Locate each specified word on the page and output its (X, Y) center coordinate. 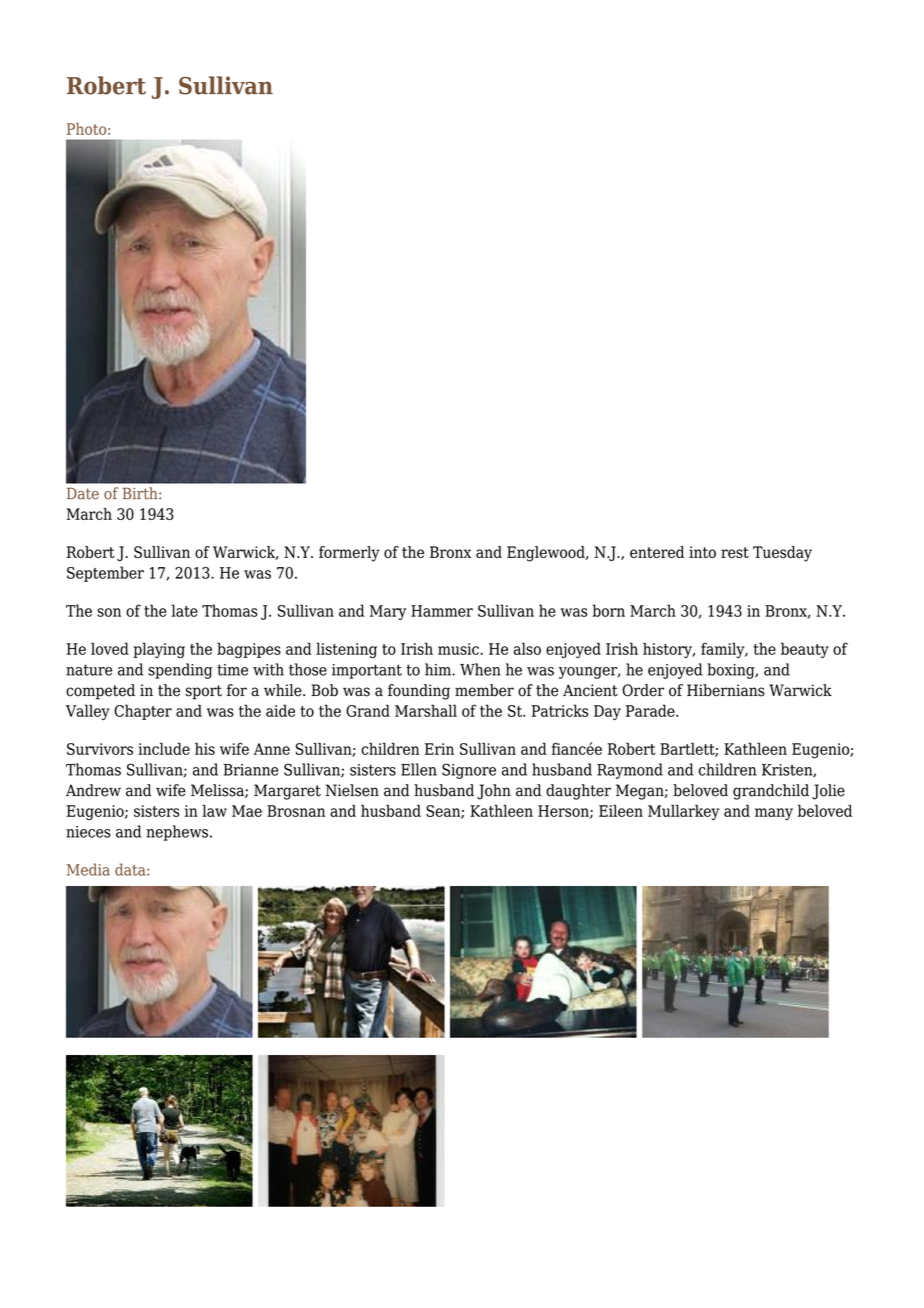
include (164, 748)
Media (88, 869)
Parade (651, 710)
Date (83, 493)
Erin (439, 749)
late (185, 610)
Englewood (547, 554)
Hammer (442, 611)
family (724, 650)
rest (735, 552)
